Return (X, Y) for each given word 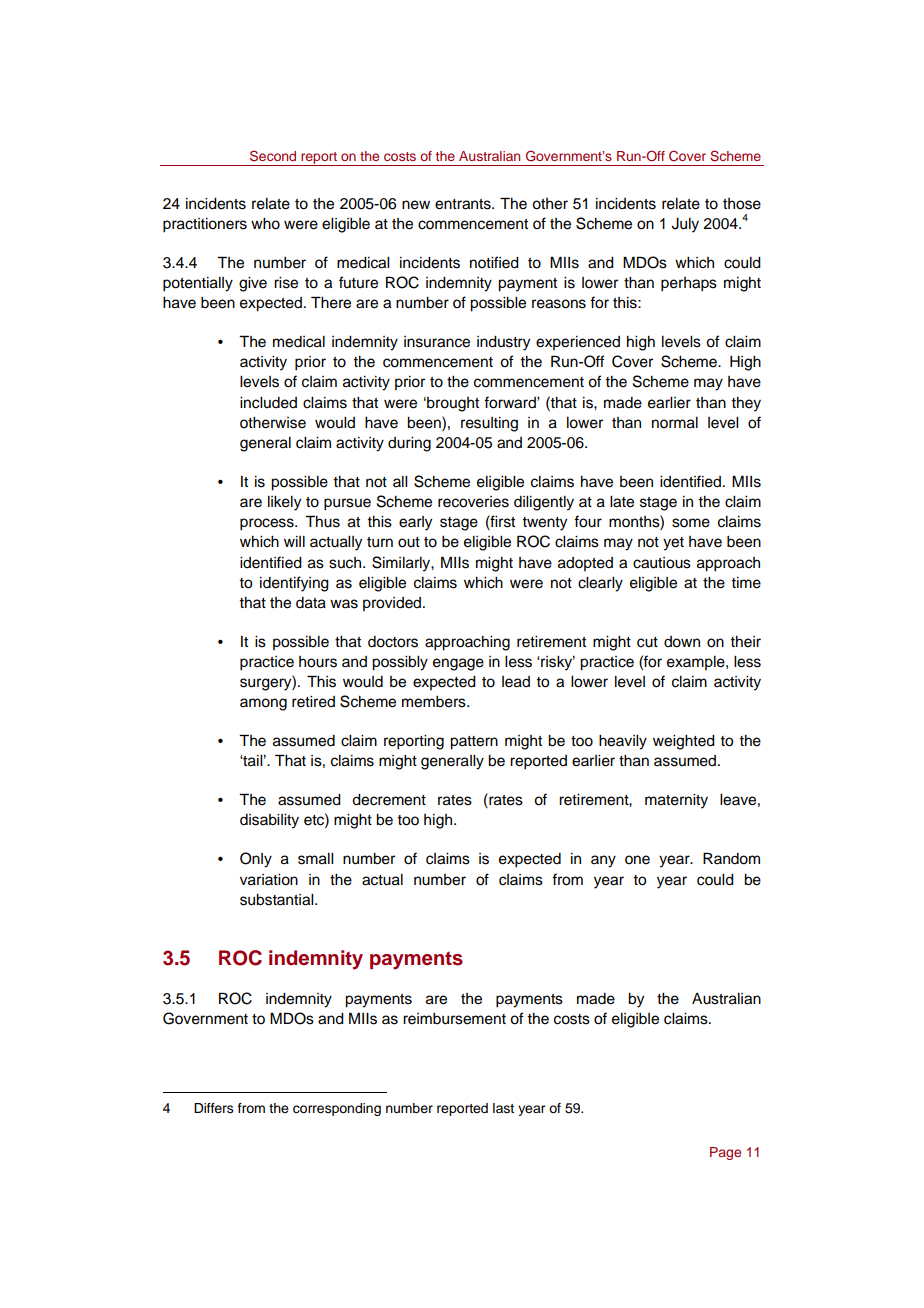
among (263, 704)
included (268, 403)
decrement (389, 800)
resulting (489, 424)
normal (675, 423)
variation (269, 880)
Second (273, 156)
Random (731, 858)
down (682, 642)
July (685, 225)
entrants (464, 204)
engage (458, 664)
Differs (214, 1108)
